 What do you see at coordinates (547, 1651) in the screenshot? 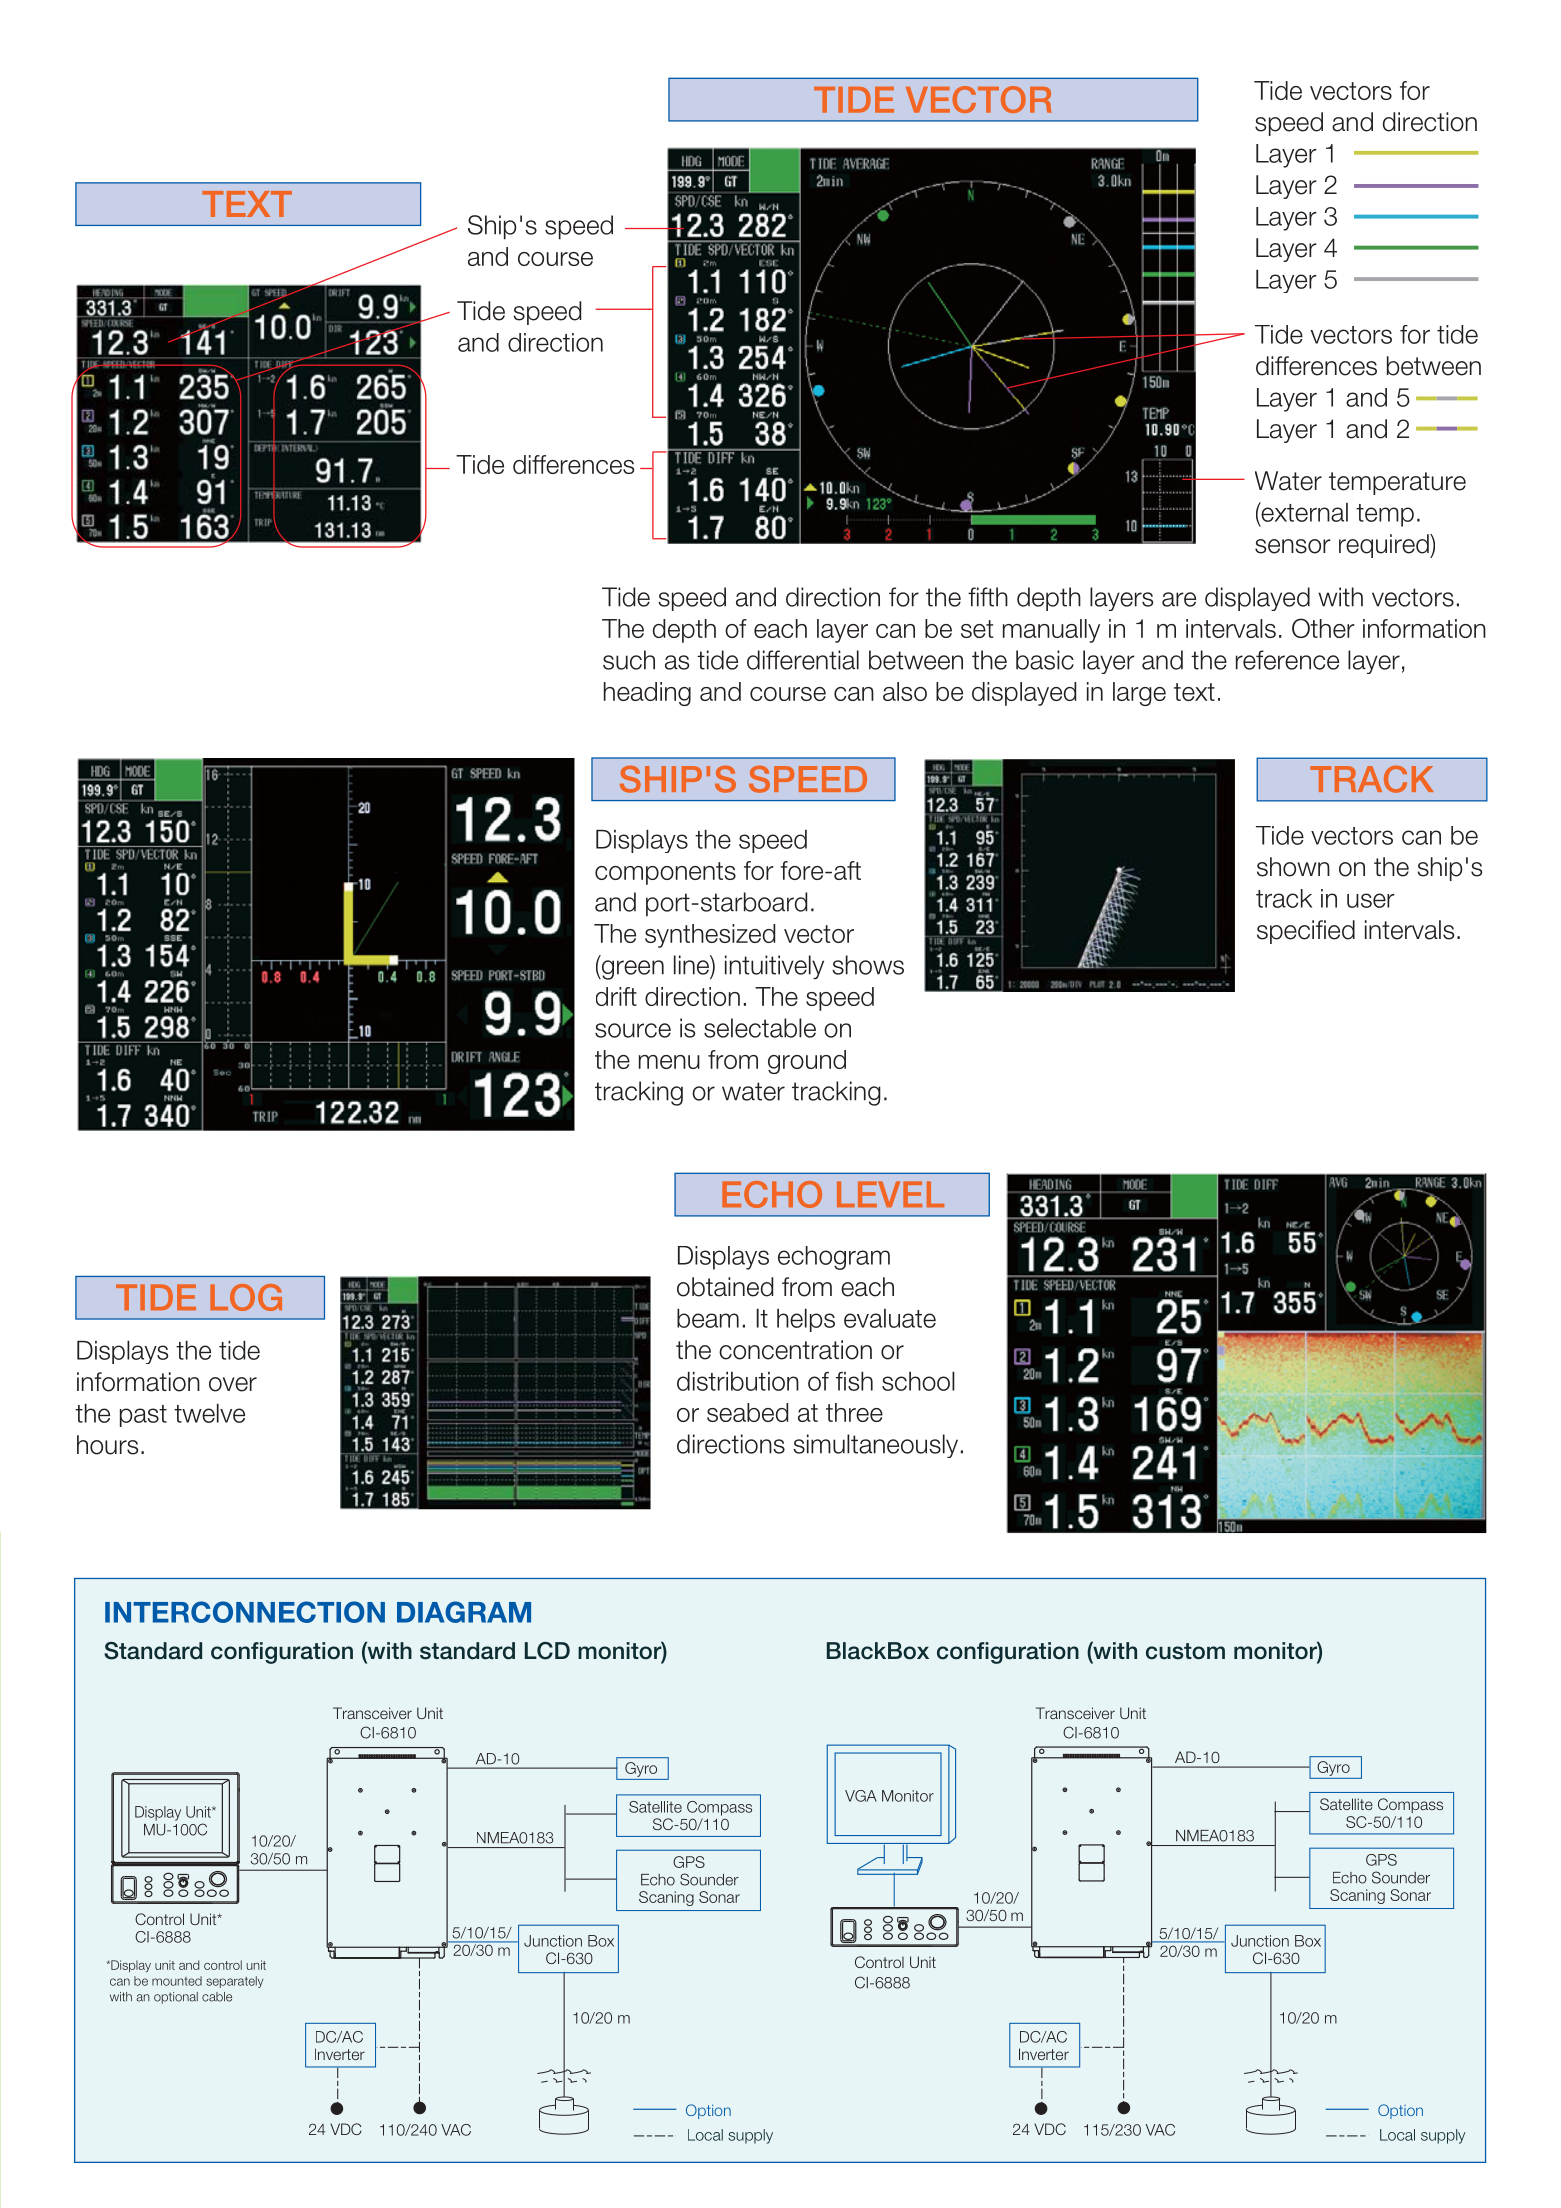
I see `LCD` at bounding box center [547, 1651].
